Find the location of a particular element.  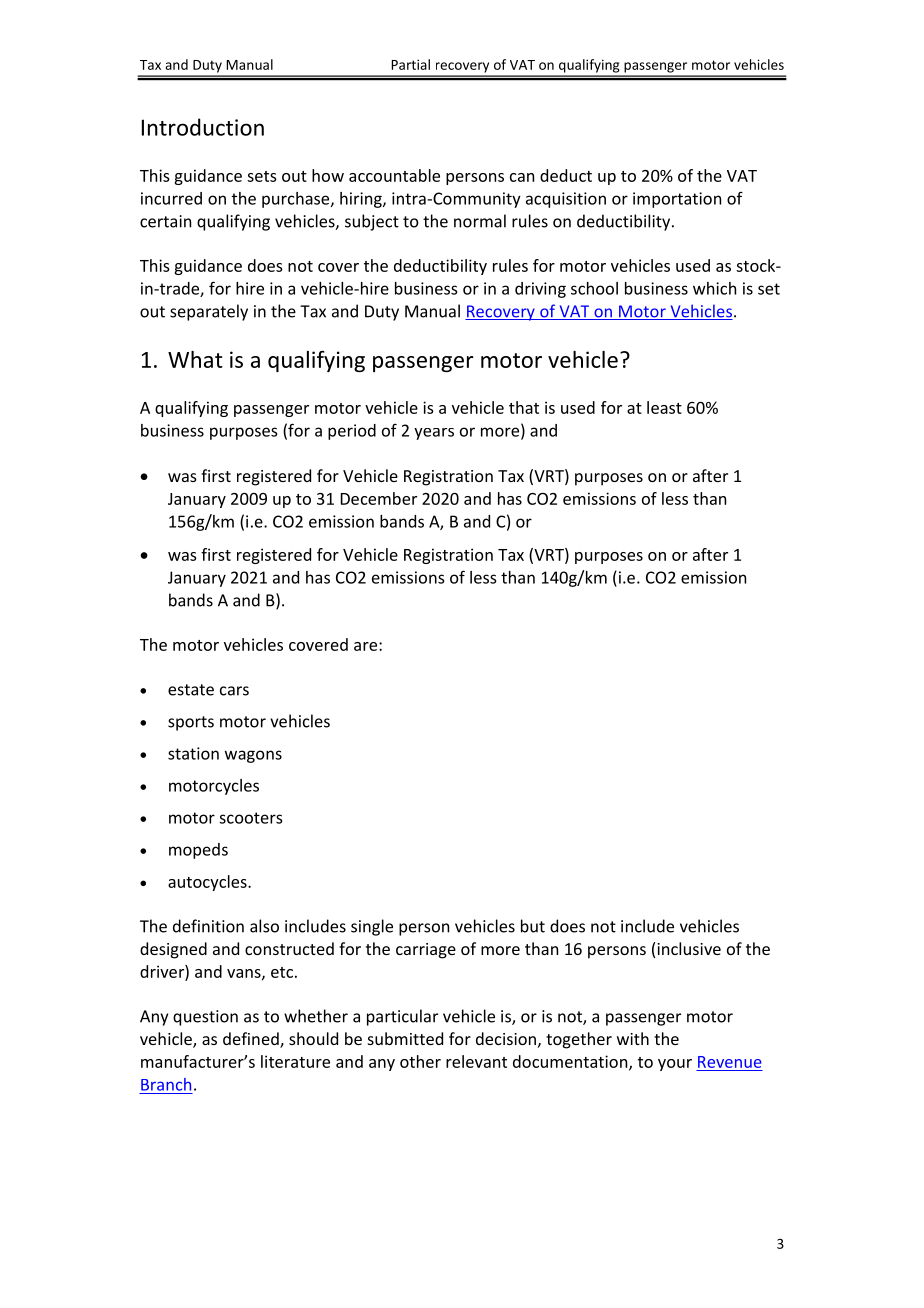

importation is located at coordinates (677, 200).
